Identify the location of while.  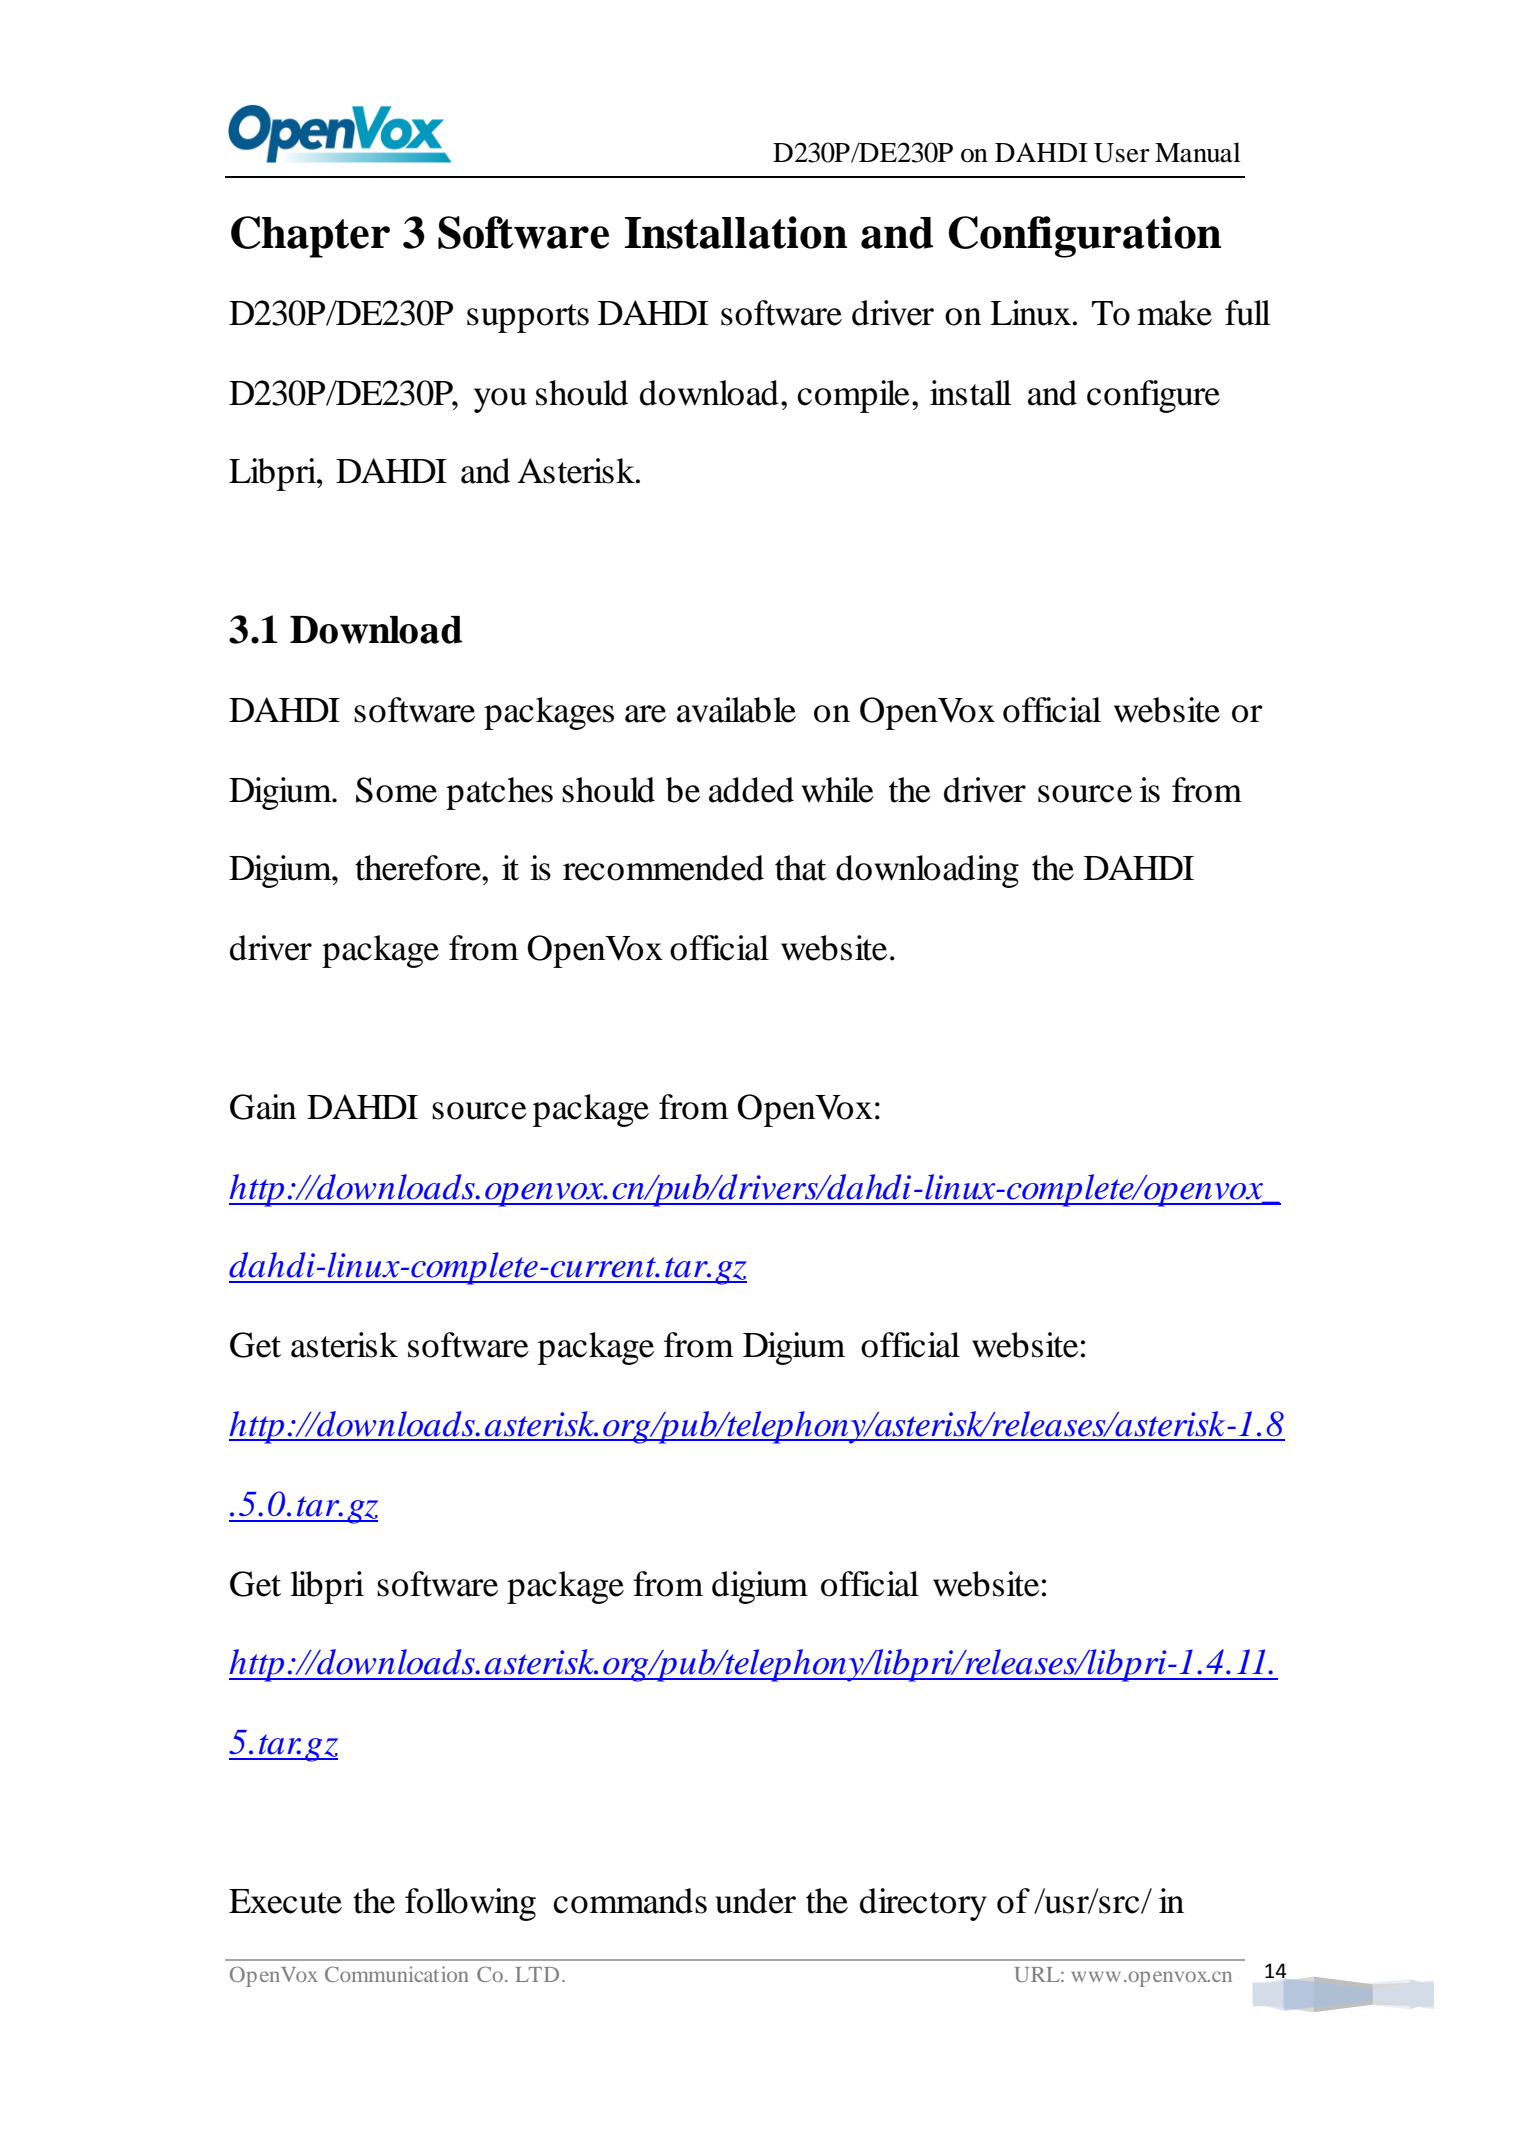
(837, 790).
